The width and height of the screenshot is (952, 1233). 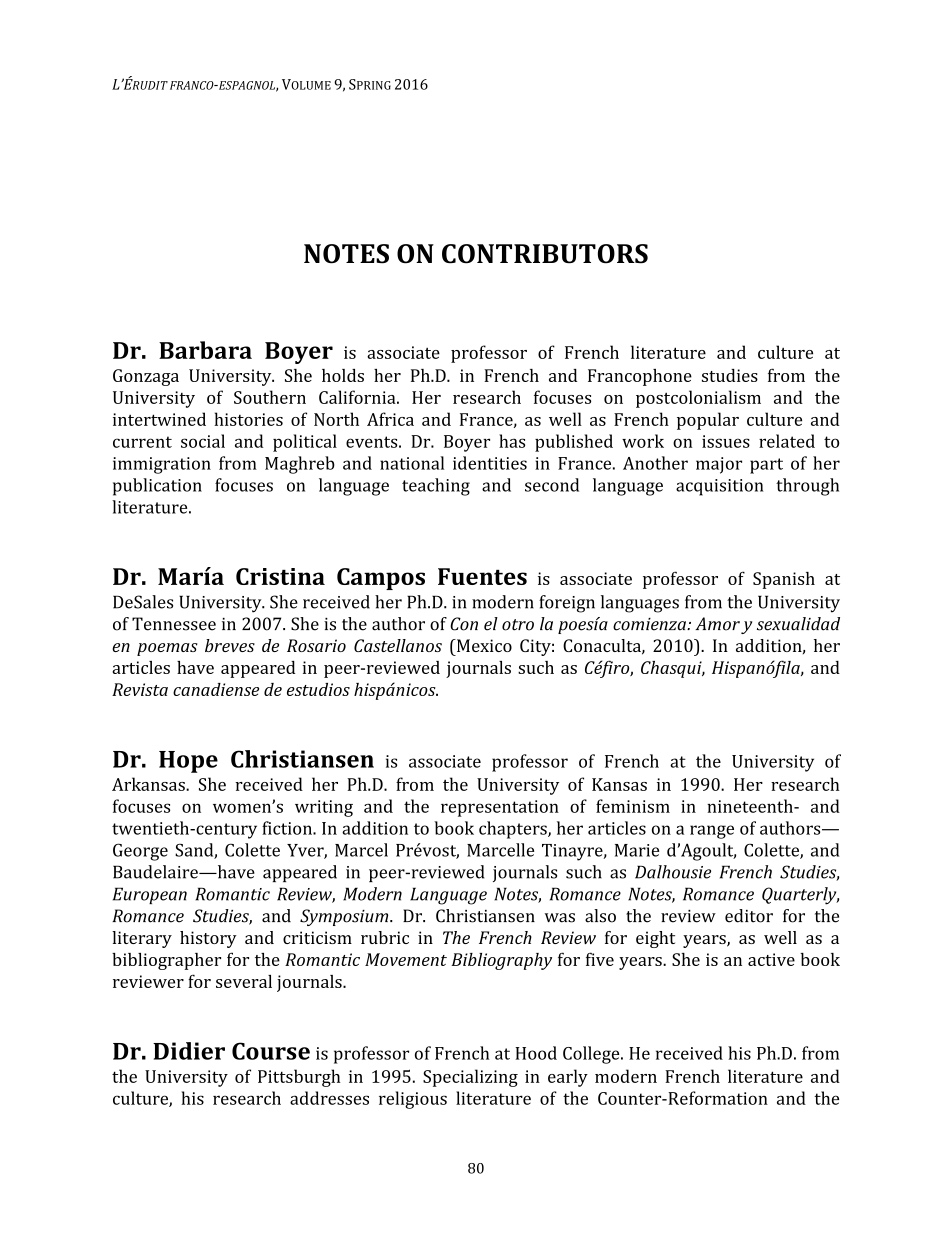 I want to click on identities, so click(x=490, y=463).
